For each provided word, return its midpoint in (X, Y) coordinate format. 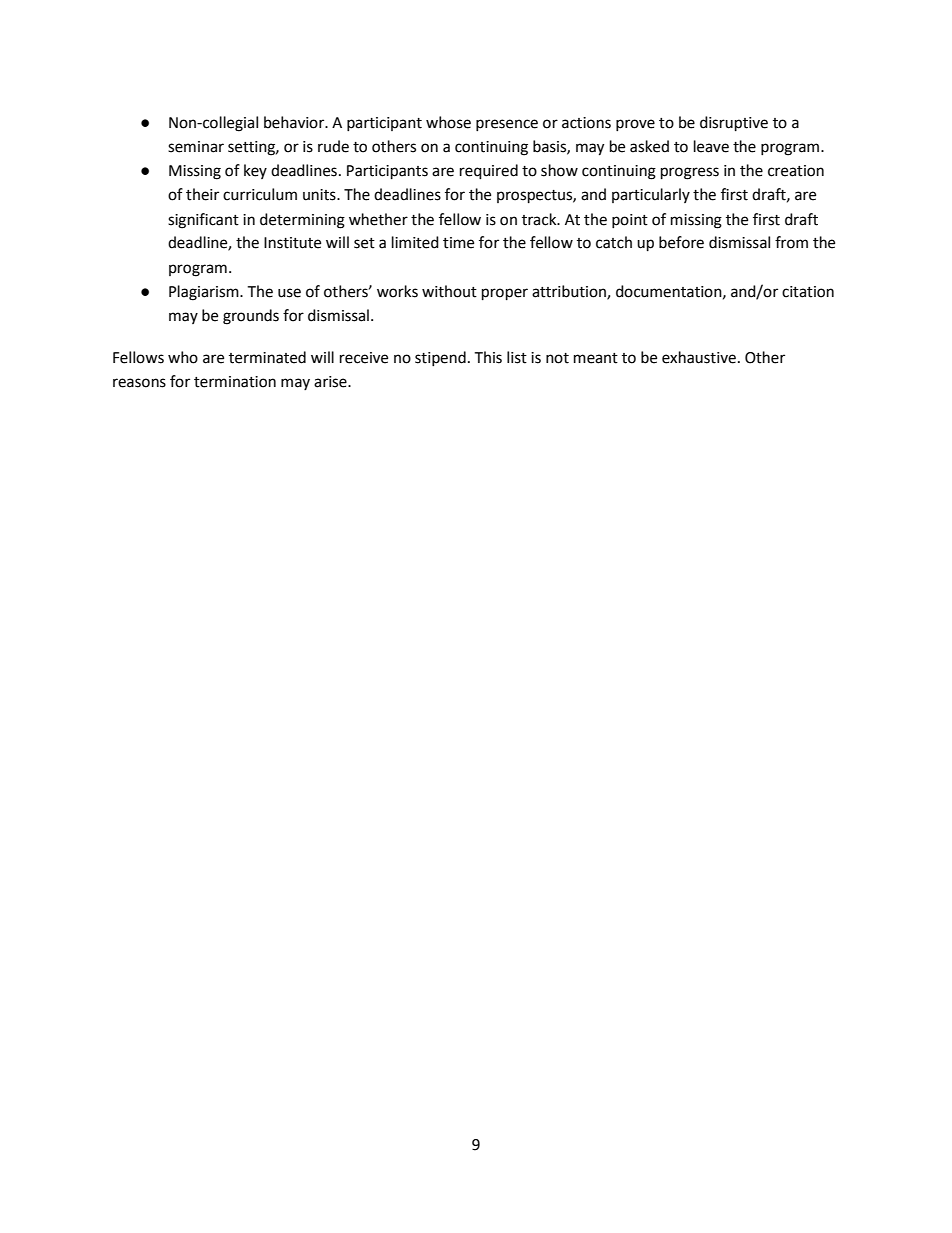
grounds (251, 317)
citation (808, 292)
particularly (651, 195)
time (458, 243)
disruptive (734, 124)
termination (235, 382)
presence (507, 125)
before (681, 242)
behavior (295, 122)
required (489, 172)
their (202, 194)
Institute (292, 243)
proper (505, 294)
